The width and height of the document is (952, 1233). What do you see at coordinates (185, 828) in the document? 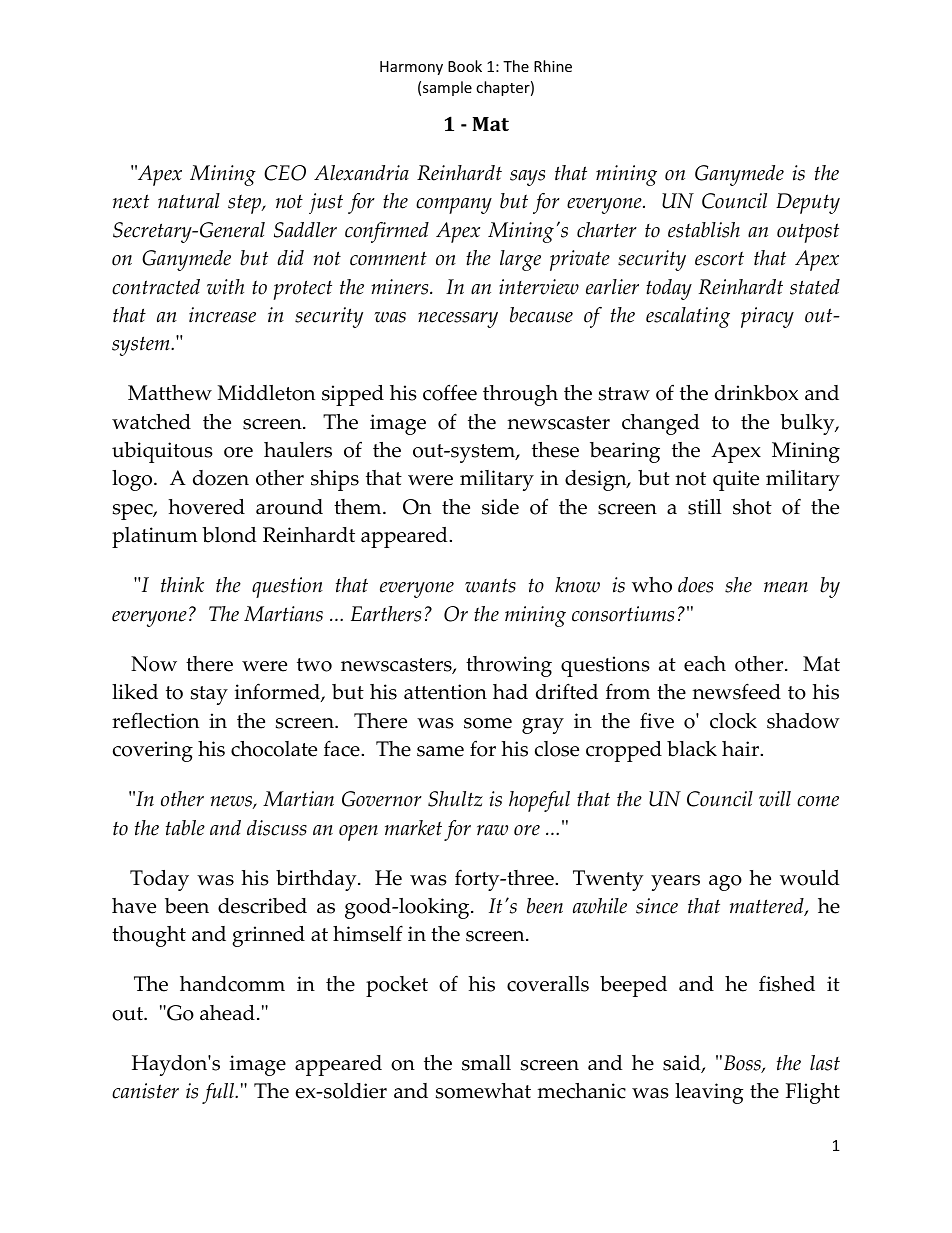
I see `table` at bounding box center [185, 828].
